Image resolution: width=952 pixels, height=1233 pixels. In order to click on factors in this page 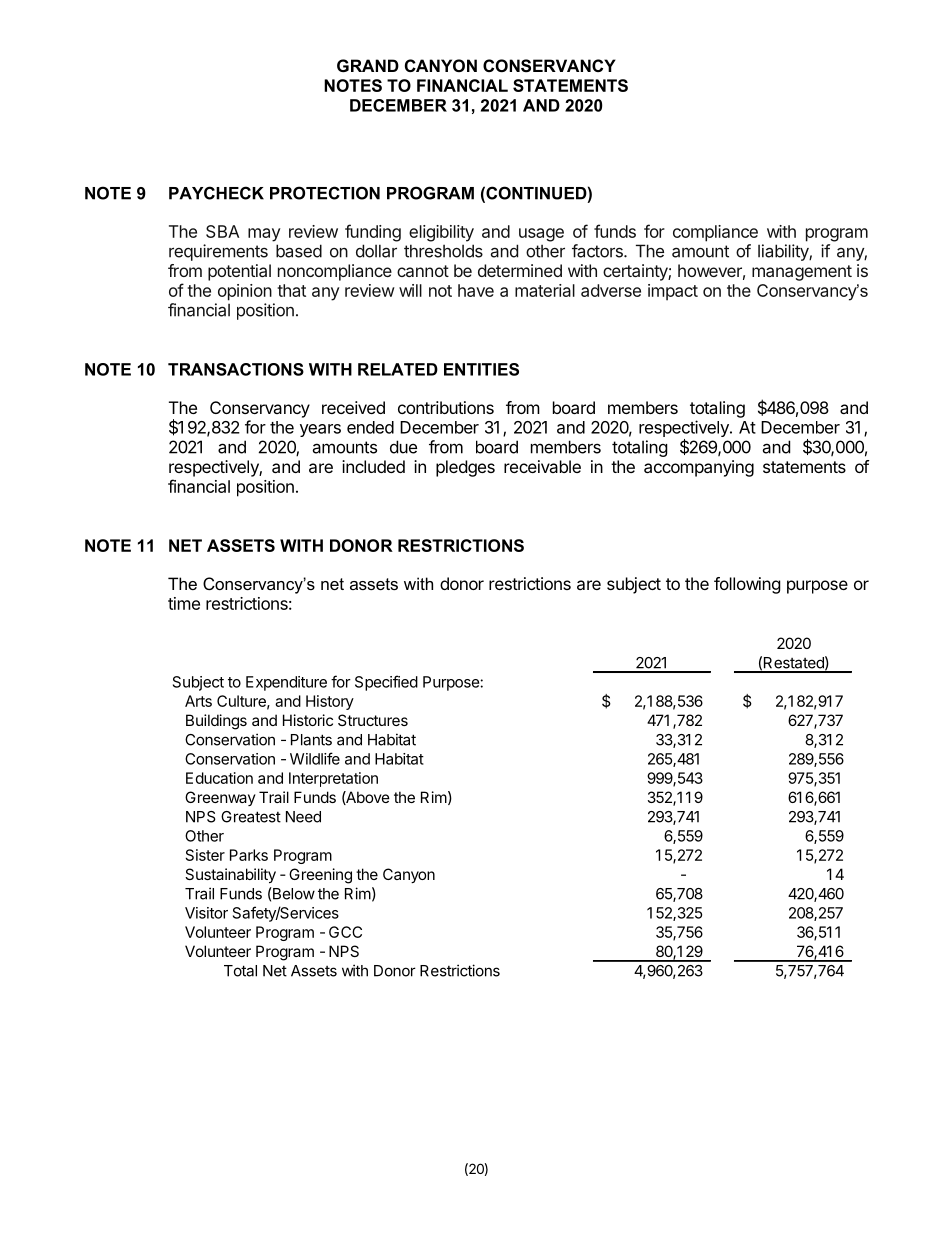, I will do `click(598, 251)`.
